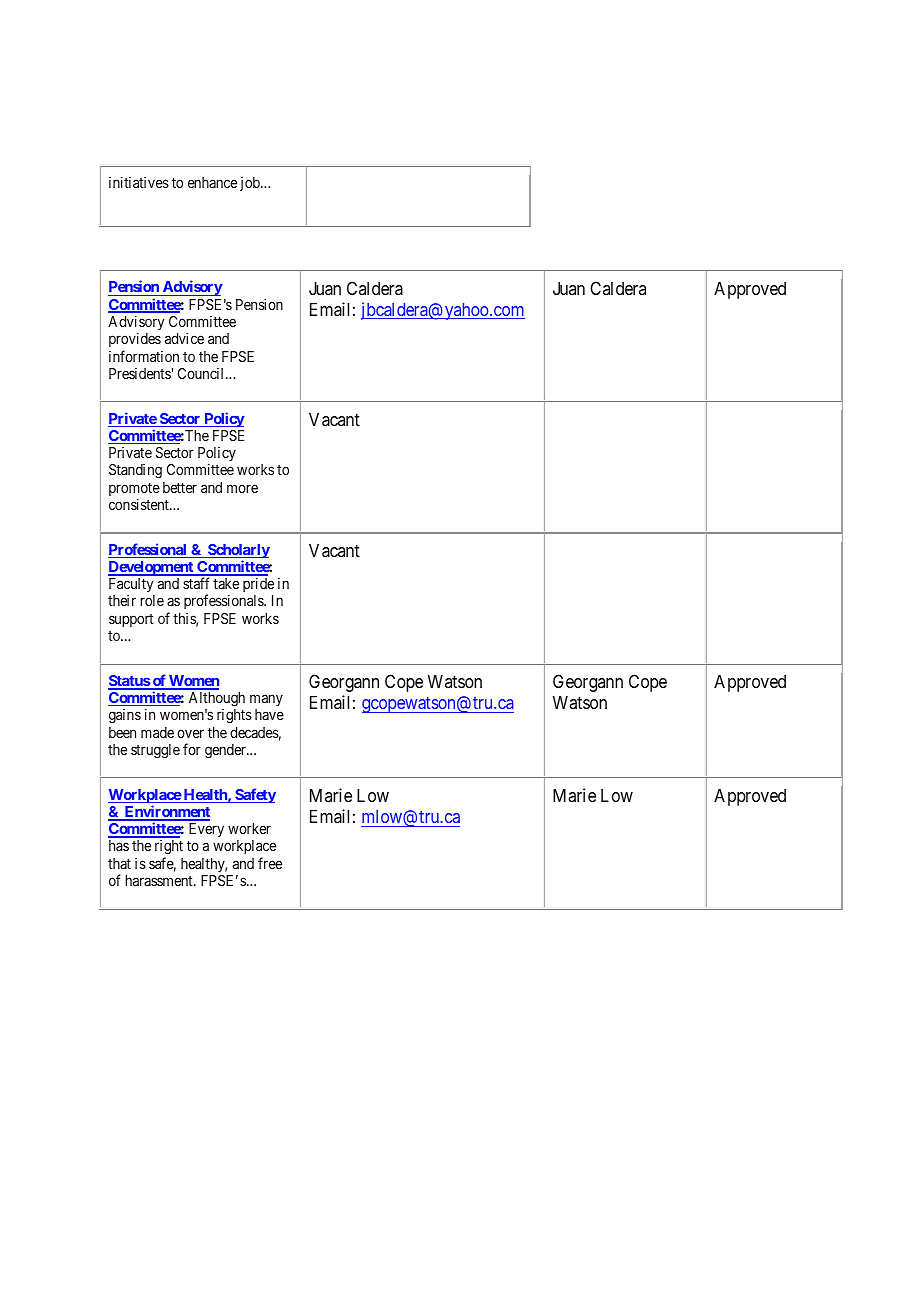  I want to click on staff, so click(196, 583).
